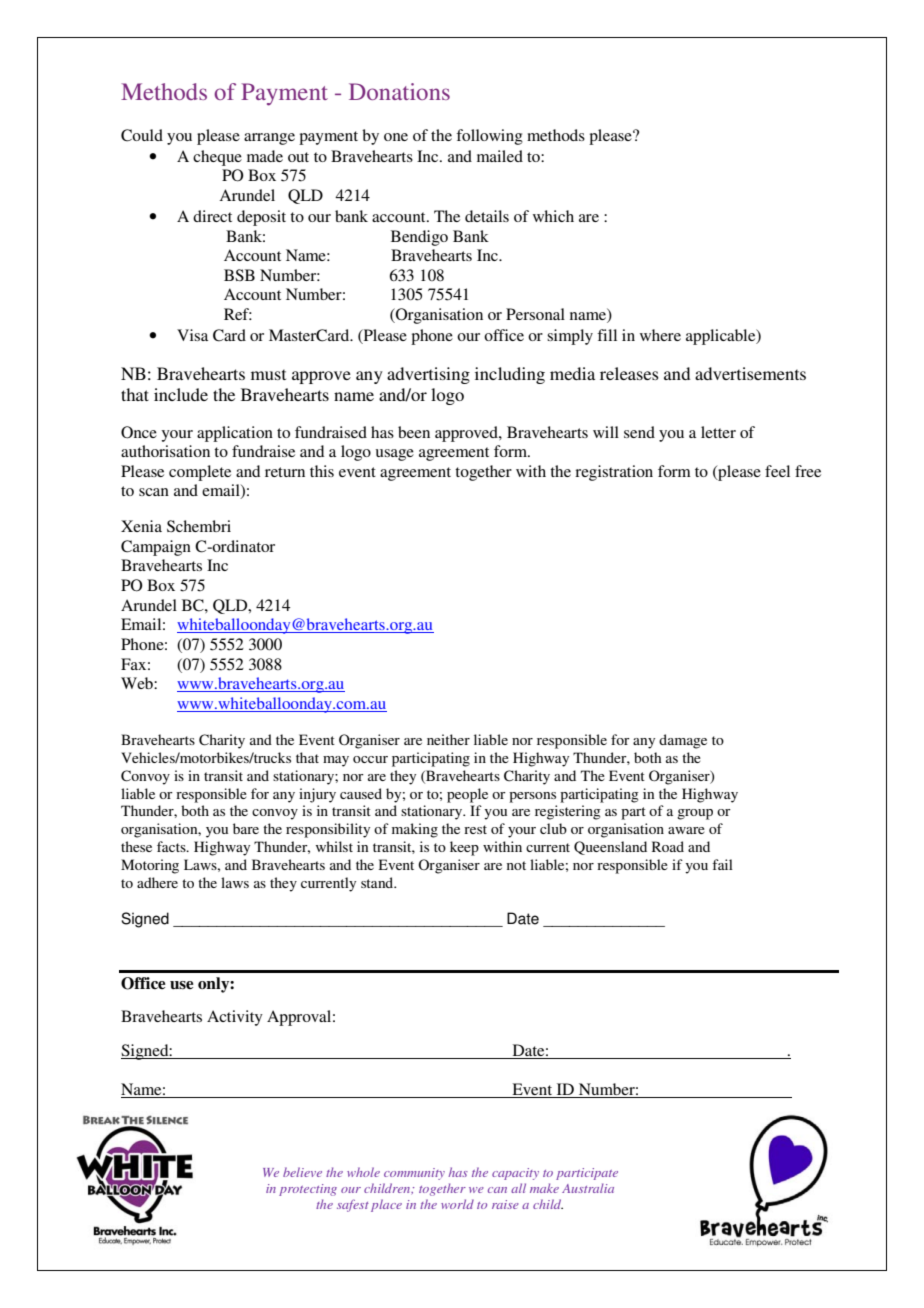 Image resolution: width=924 pixels, height=1308 pixels. Describe the element at coordinates (414, 432) in the screenshot. I see `been` at that location.
